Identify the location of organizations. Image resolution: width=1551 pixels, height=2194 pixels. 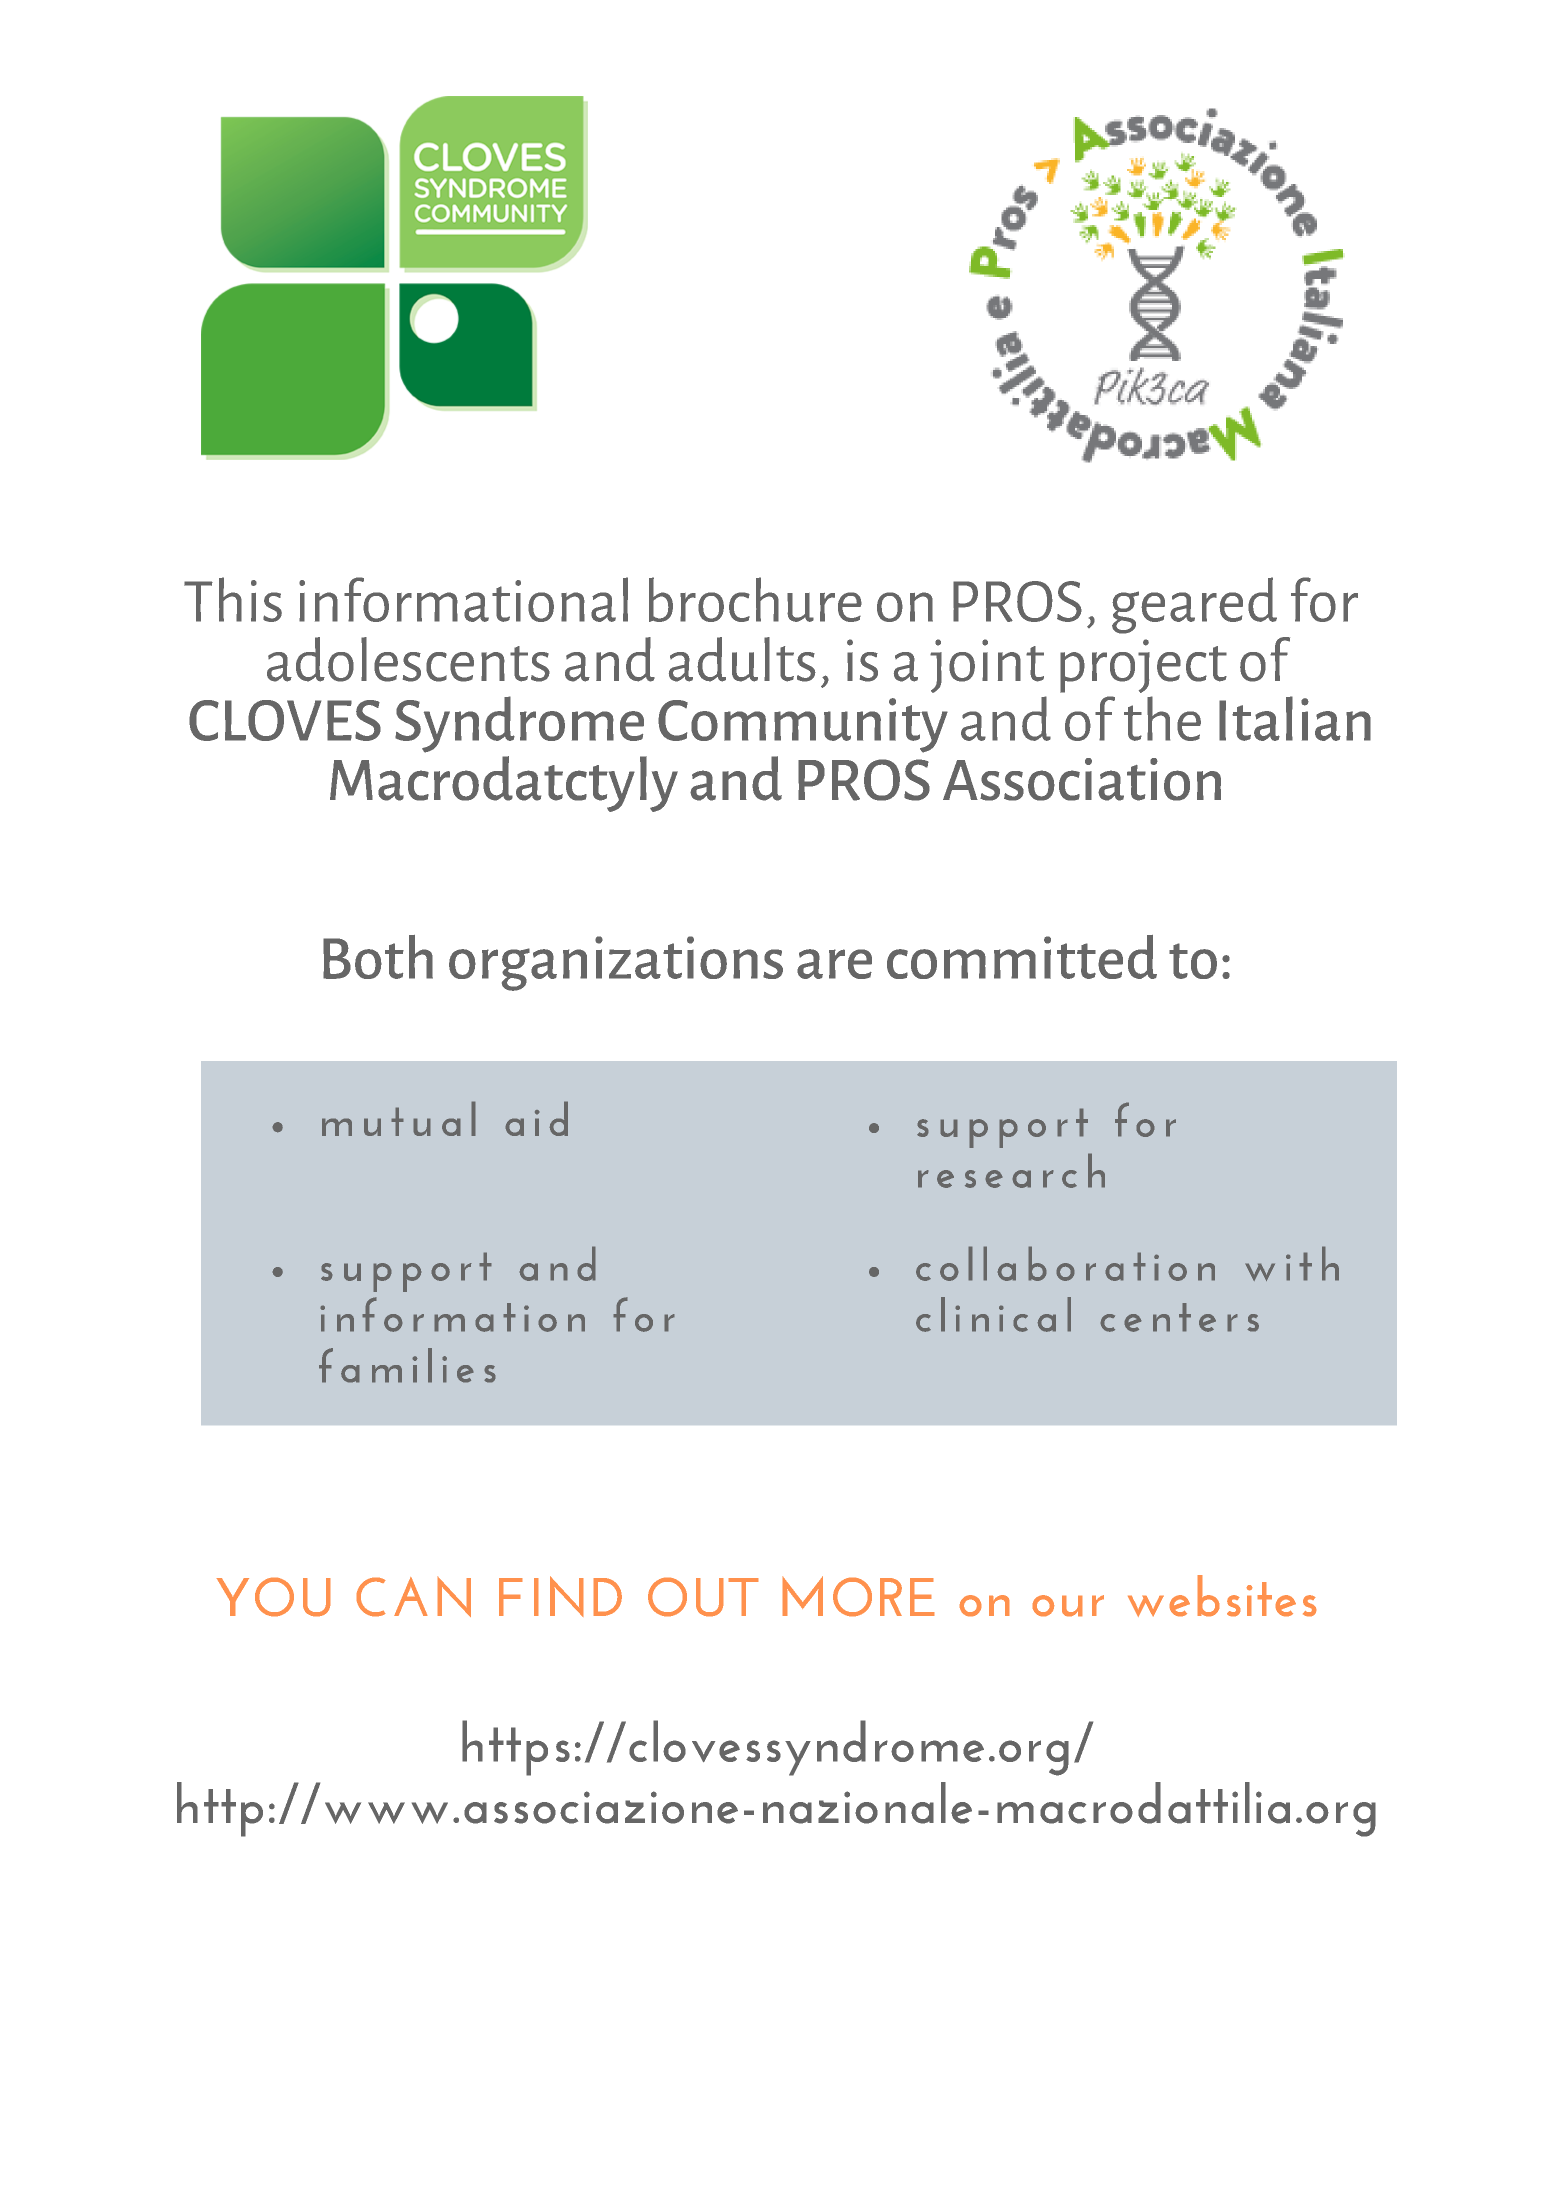
(616, 963).
